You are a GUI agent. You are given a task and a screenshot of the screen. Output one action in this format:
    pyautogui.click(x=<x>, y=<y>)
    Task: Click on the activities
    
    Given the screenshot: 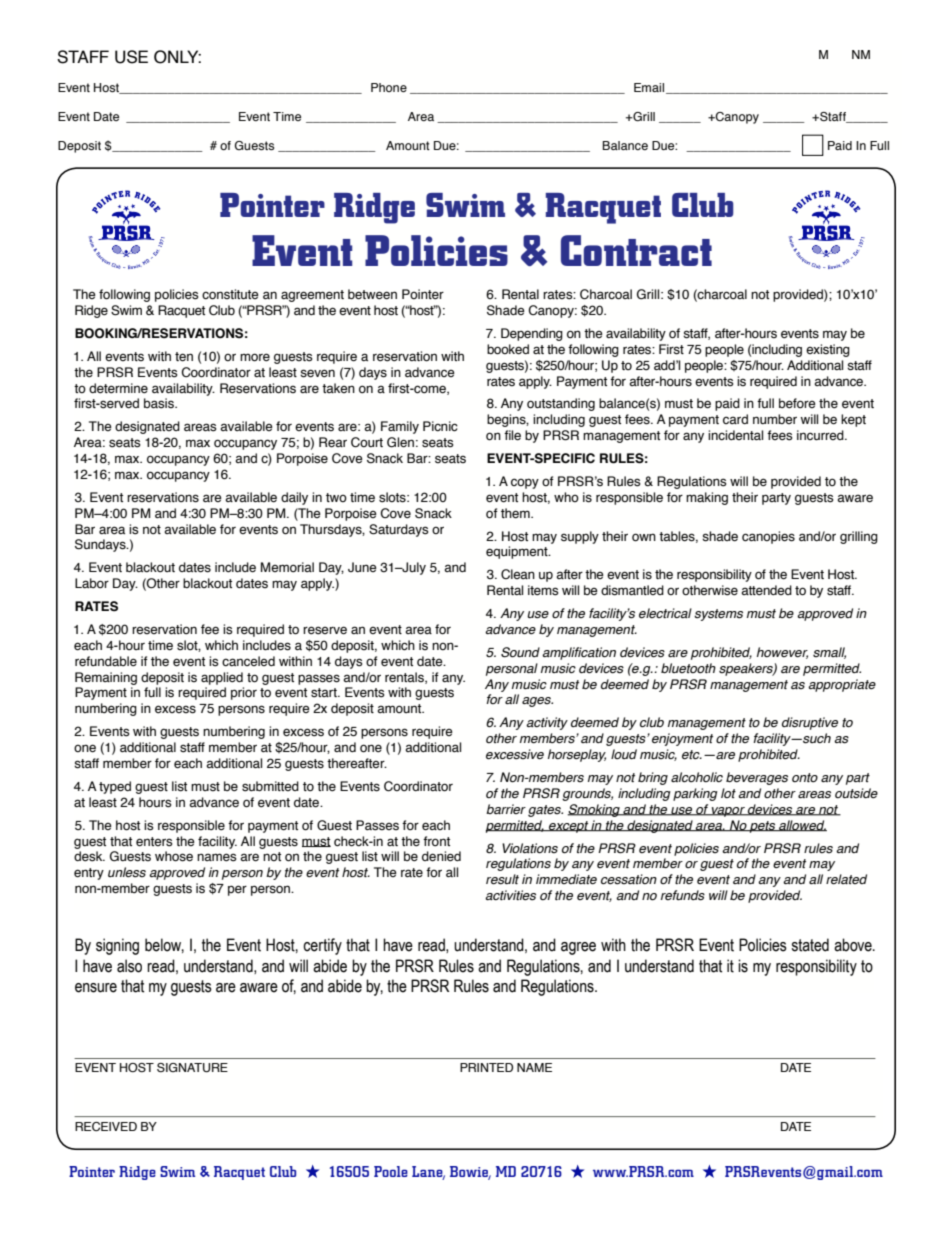 What is the action you would take?
    pyautogui.click(x=510, y=895)
